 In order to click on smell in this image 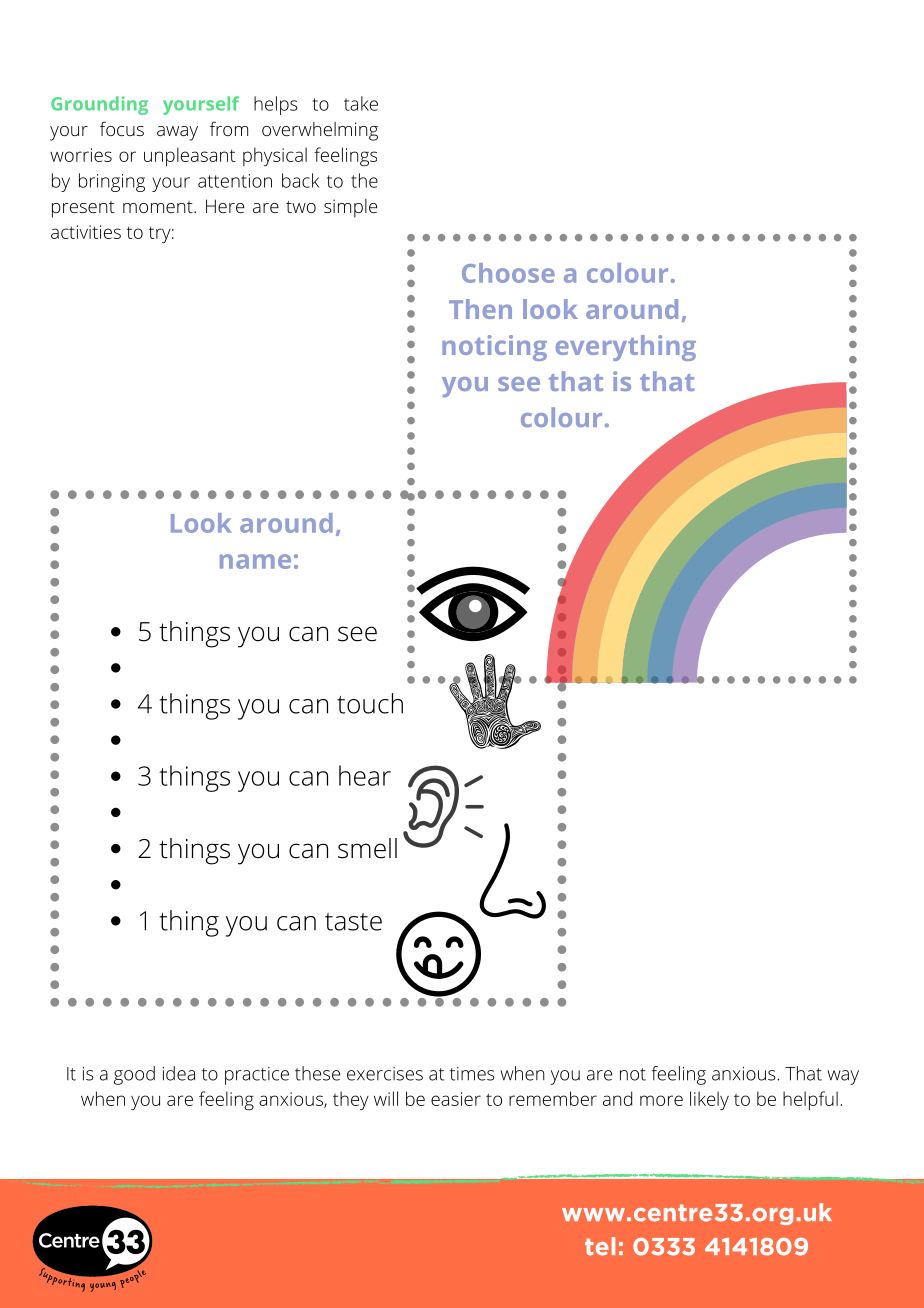, I will do `click(367, 848)`.
